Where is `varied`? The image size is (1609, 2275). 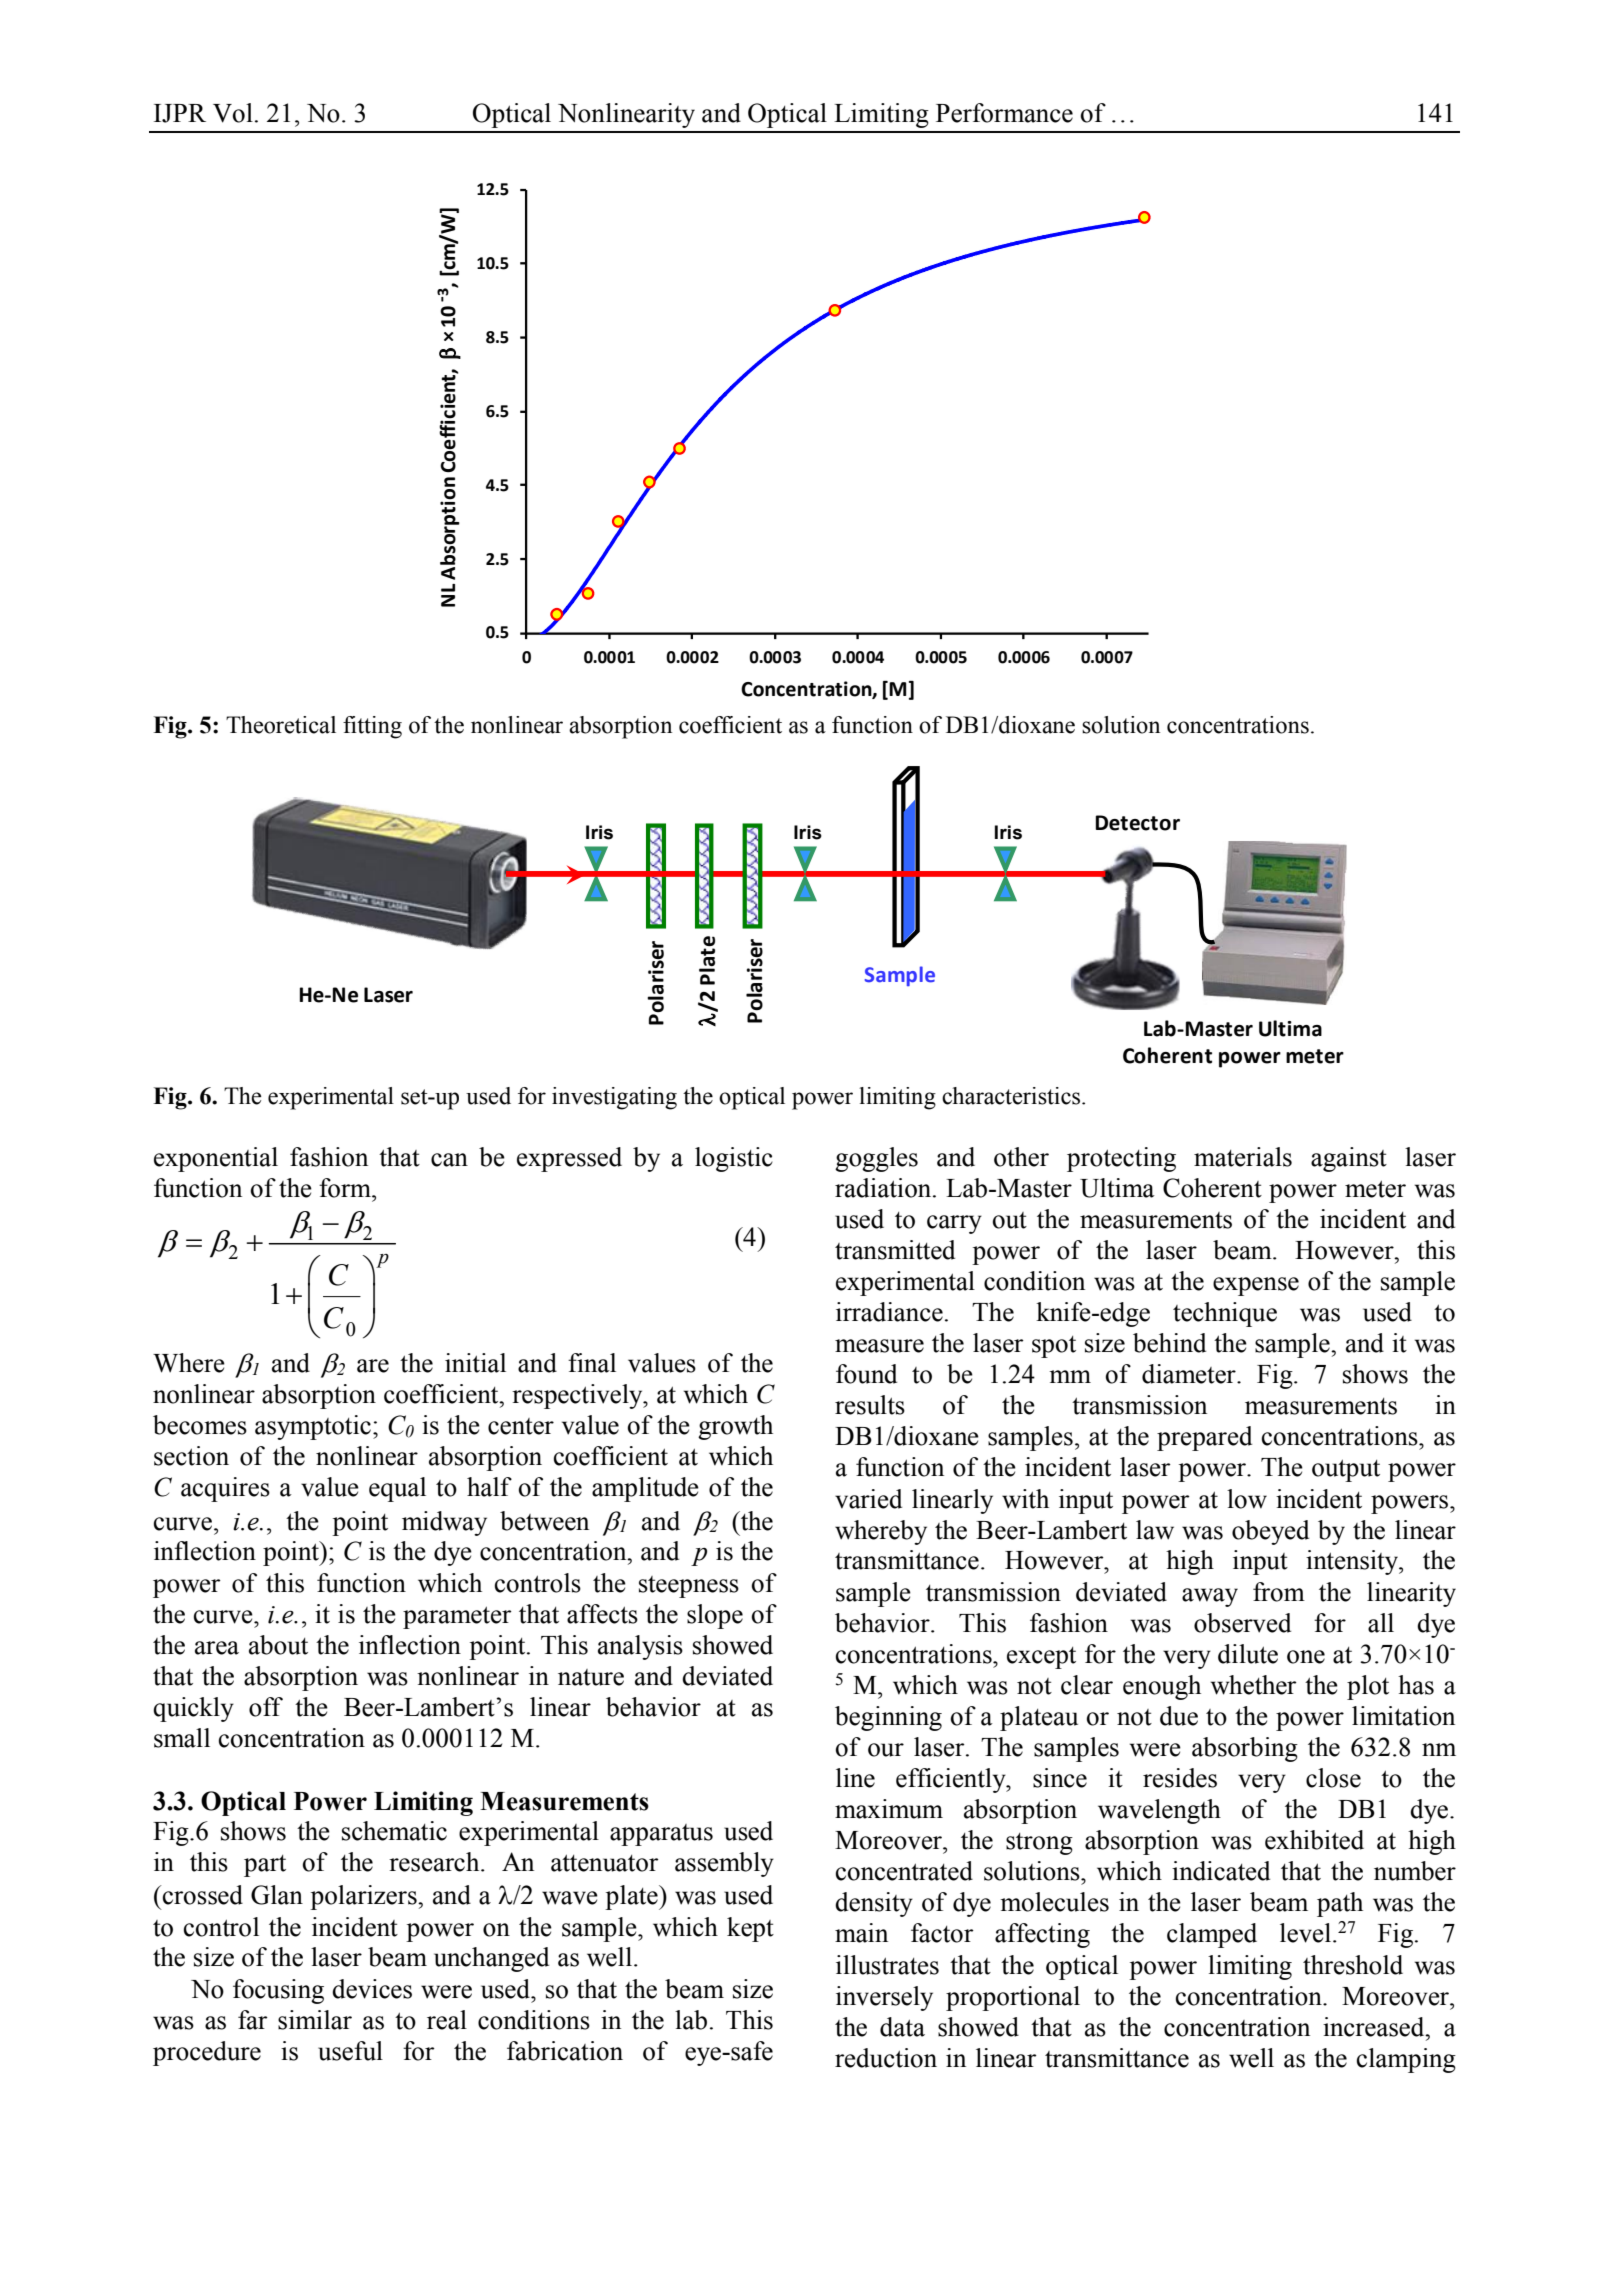 varied is located at coordinates (868, 1499).
